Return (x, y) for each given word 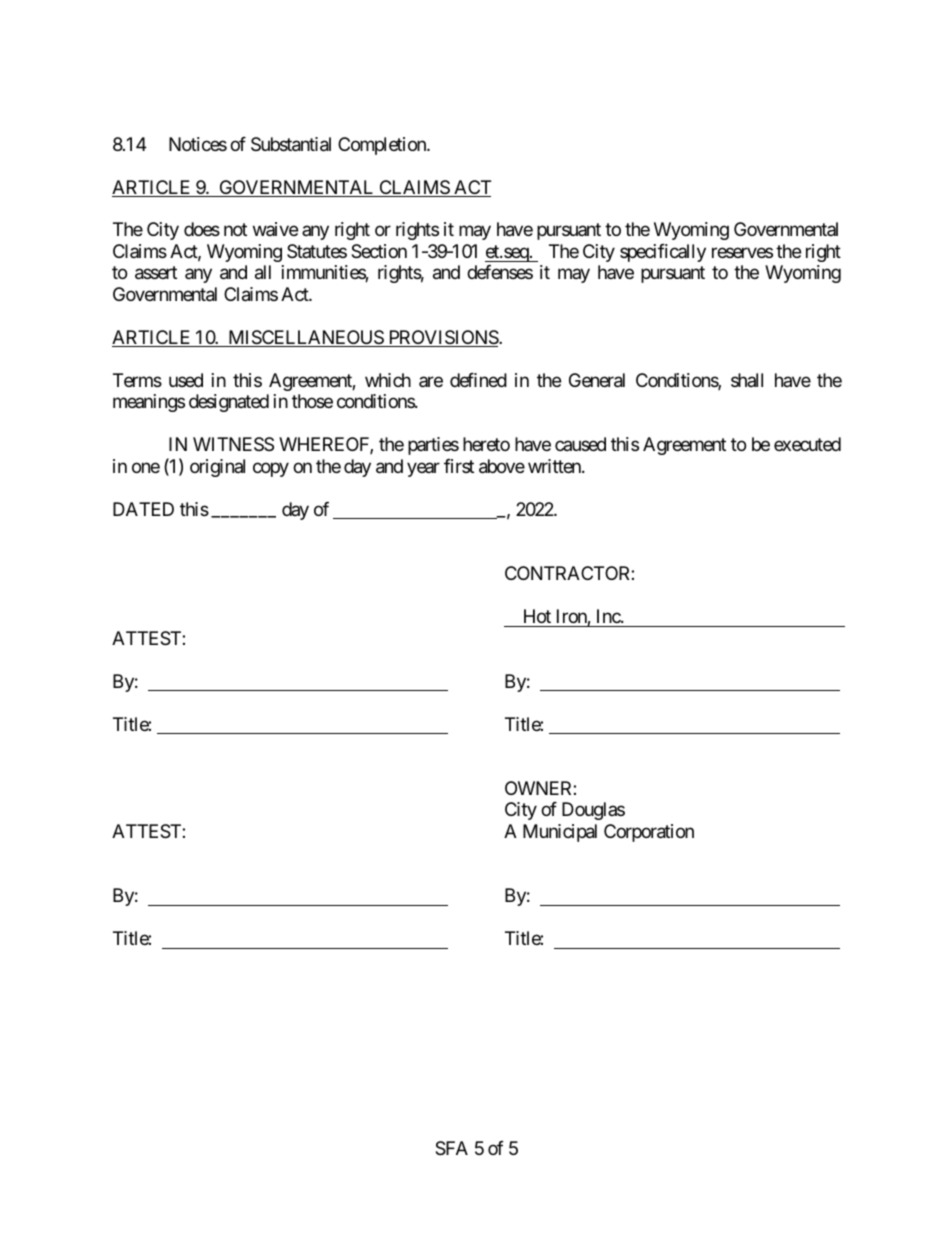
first (459, 466)
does (202, 229)
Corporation (649, 833)
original (217, 468)
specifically (663, 253)
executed (807, 444)
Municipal (560, 833)
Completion (383, 146)
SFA (451, 1148)
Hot (537, 616)
